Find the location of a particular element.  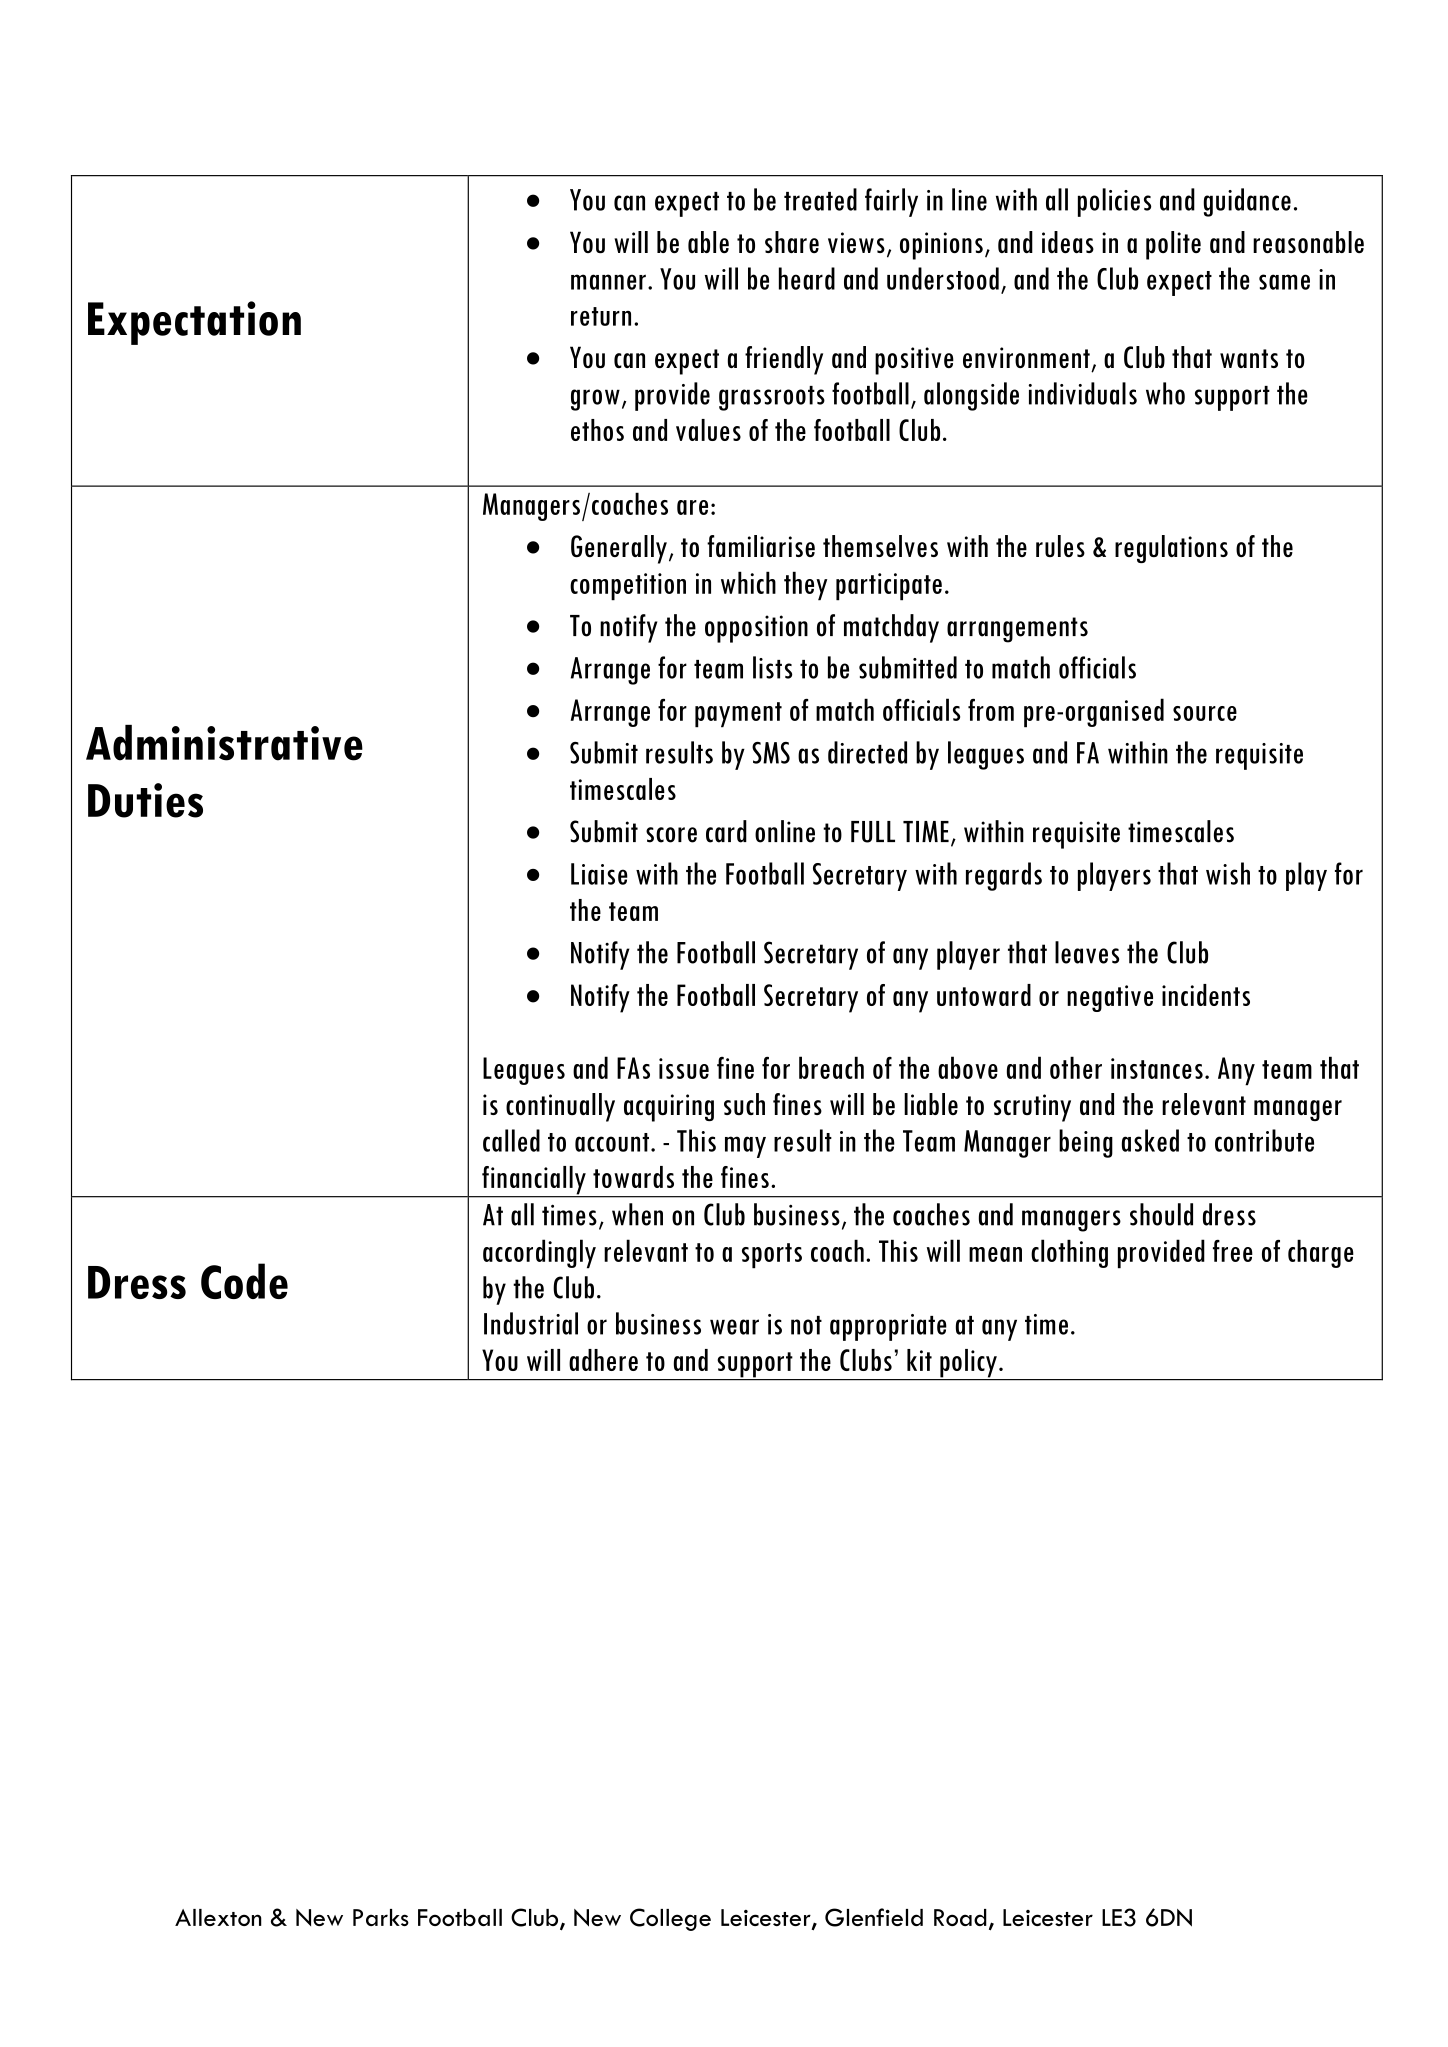

Parks is located at coordinates (381, 1917).
